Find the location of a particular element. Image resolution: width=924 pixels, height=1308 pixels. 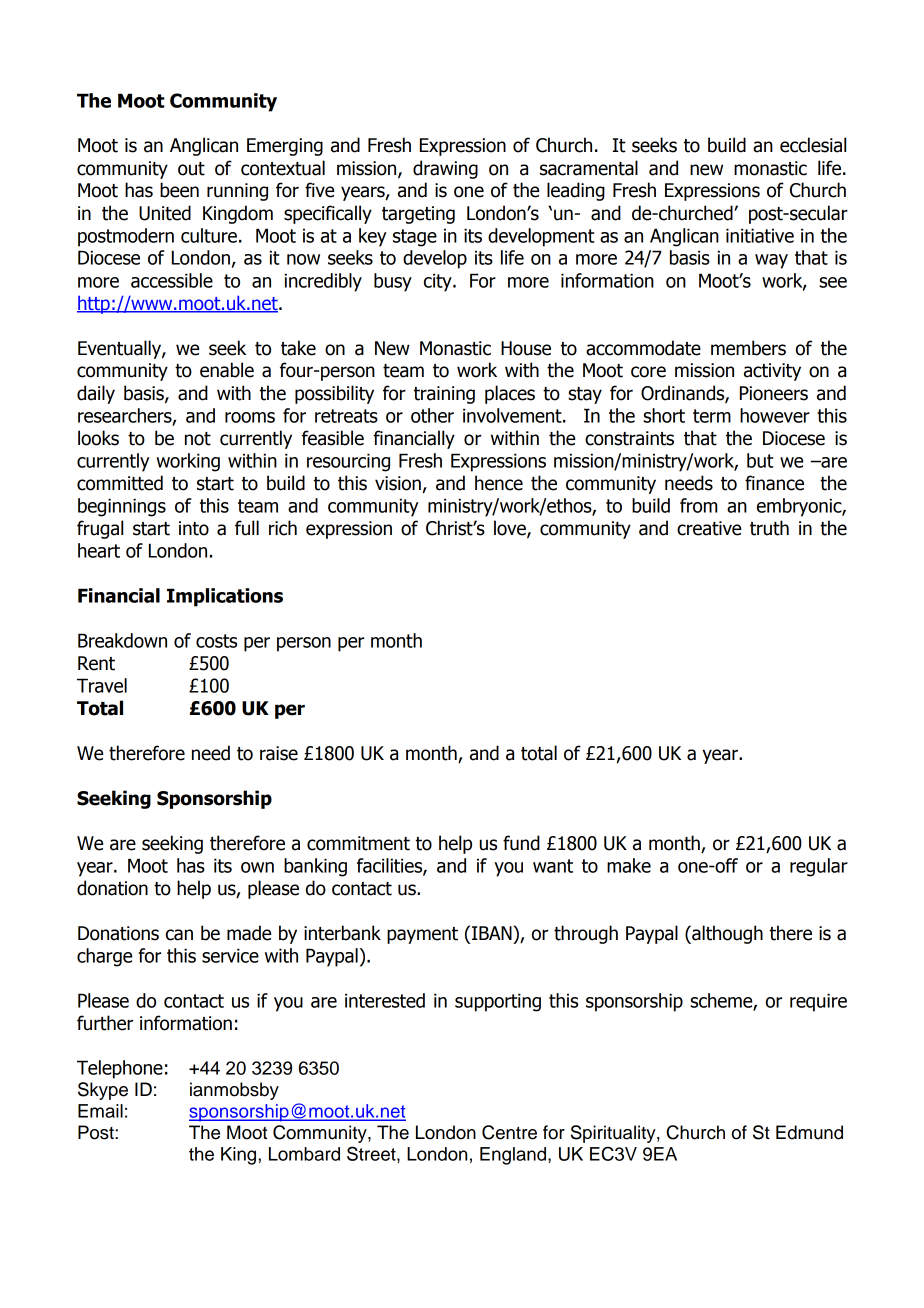

out is located at coordinates (191, 169).
